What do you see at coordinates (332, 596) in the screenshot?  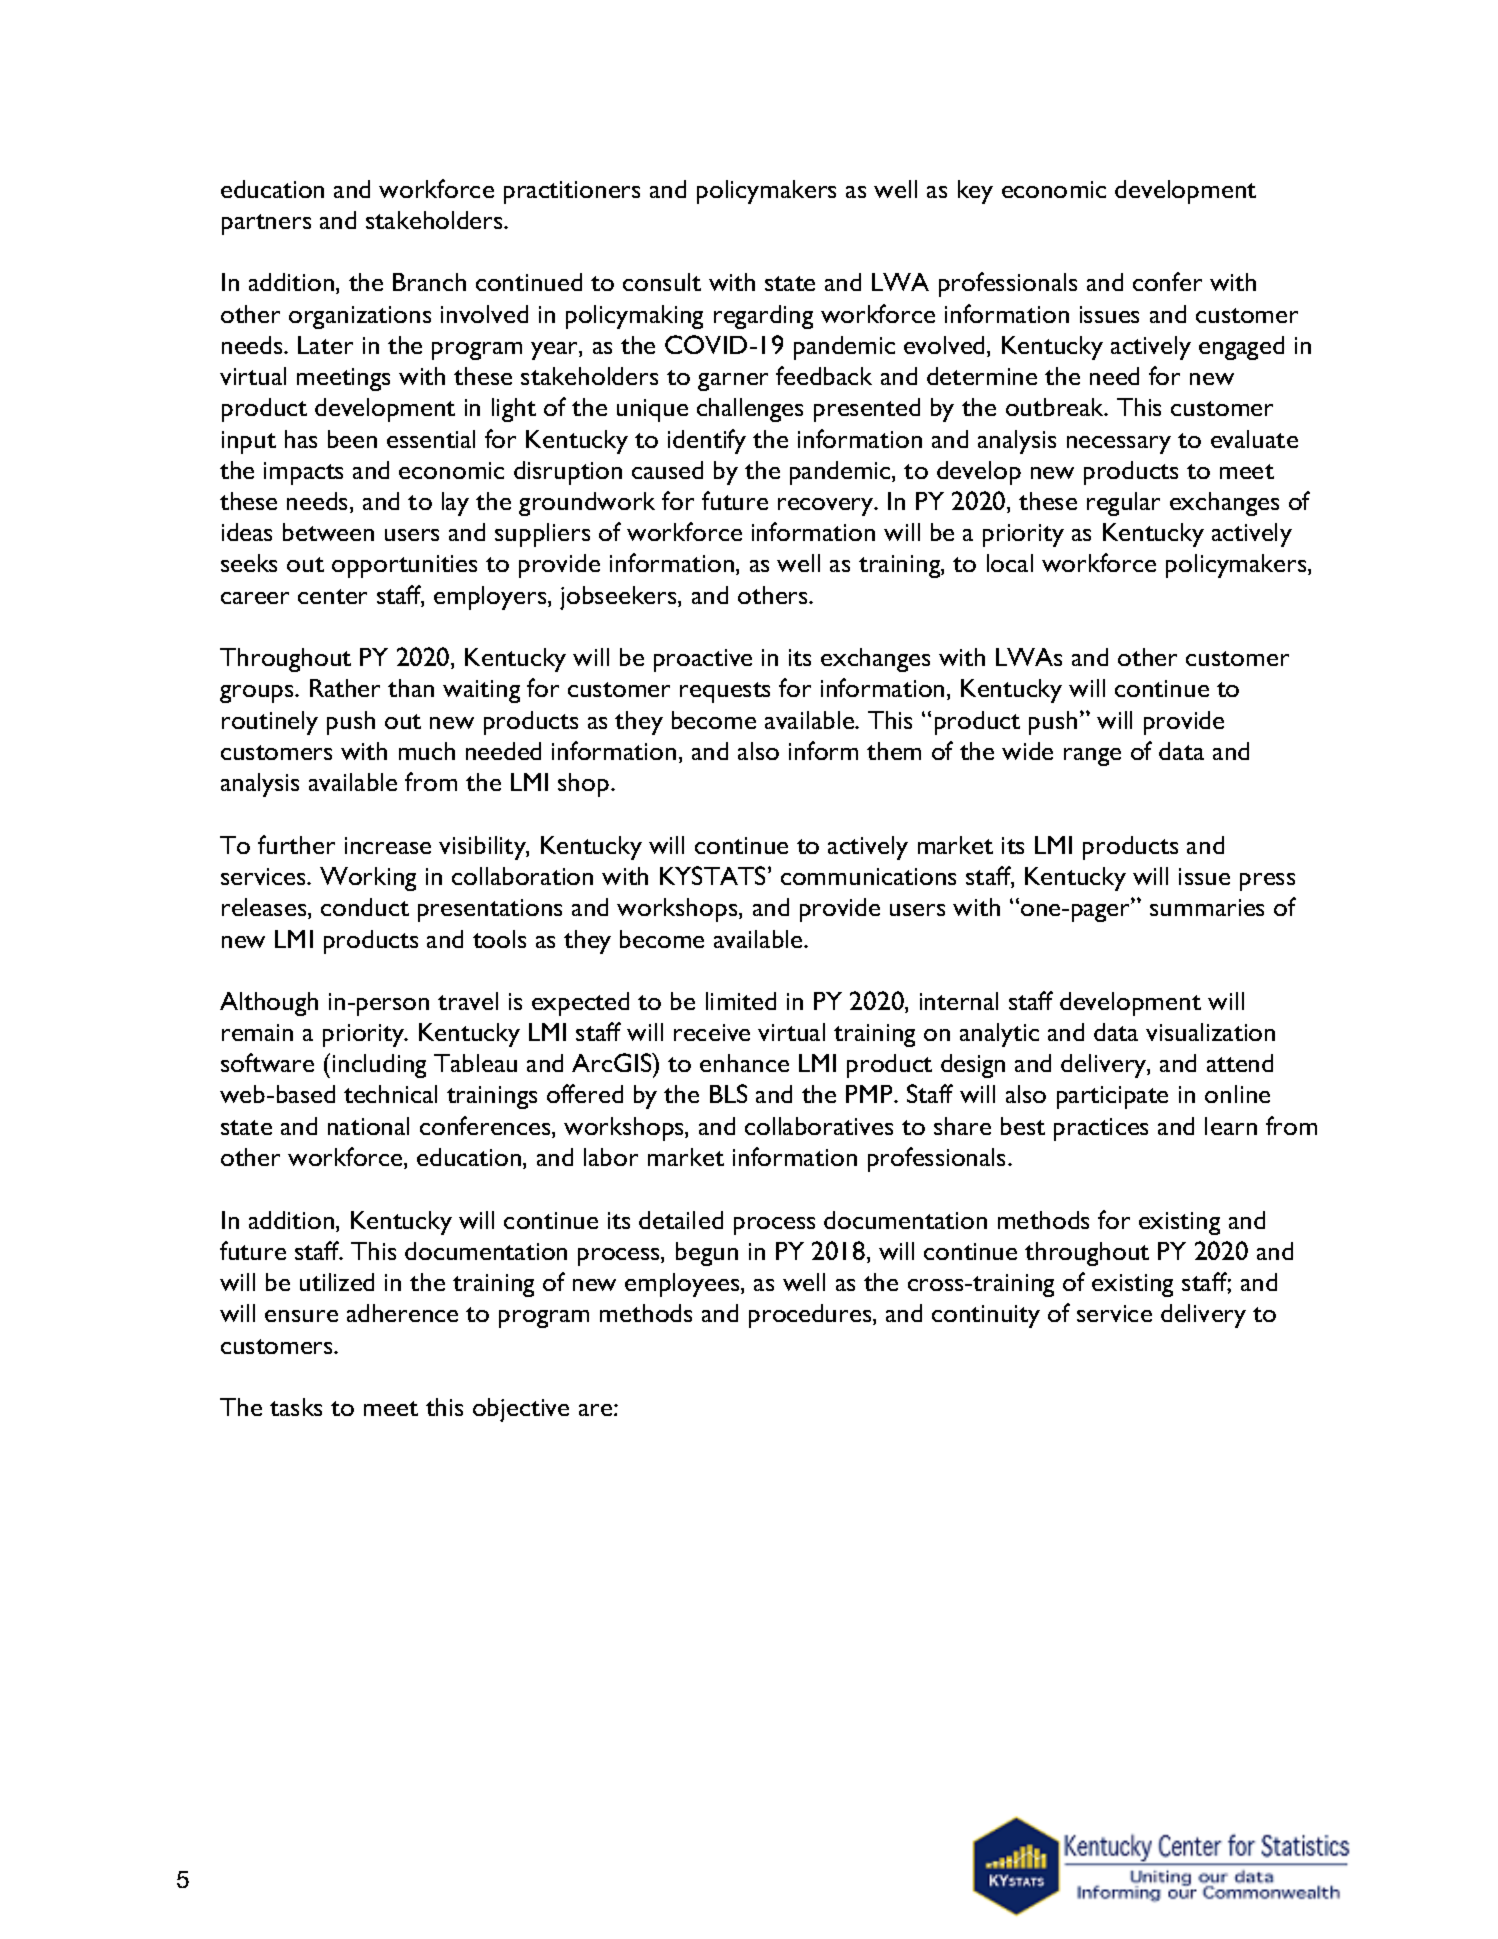 I see `center` at bounding box center [332, 596].
